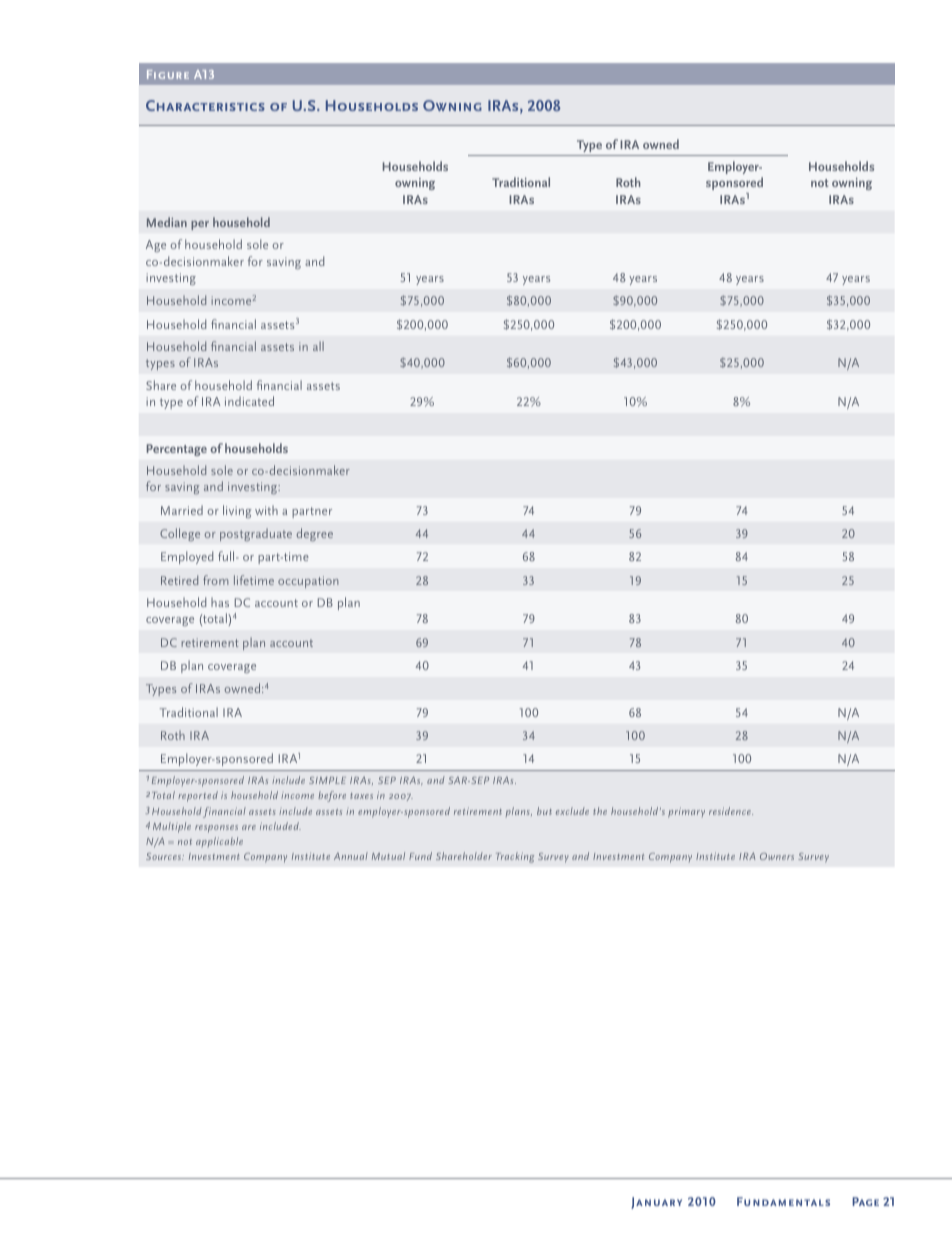  Describe the element at coordinates (165, 856) in the page. I see `Sources` at that location.
